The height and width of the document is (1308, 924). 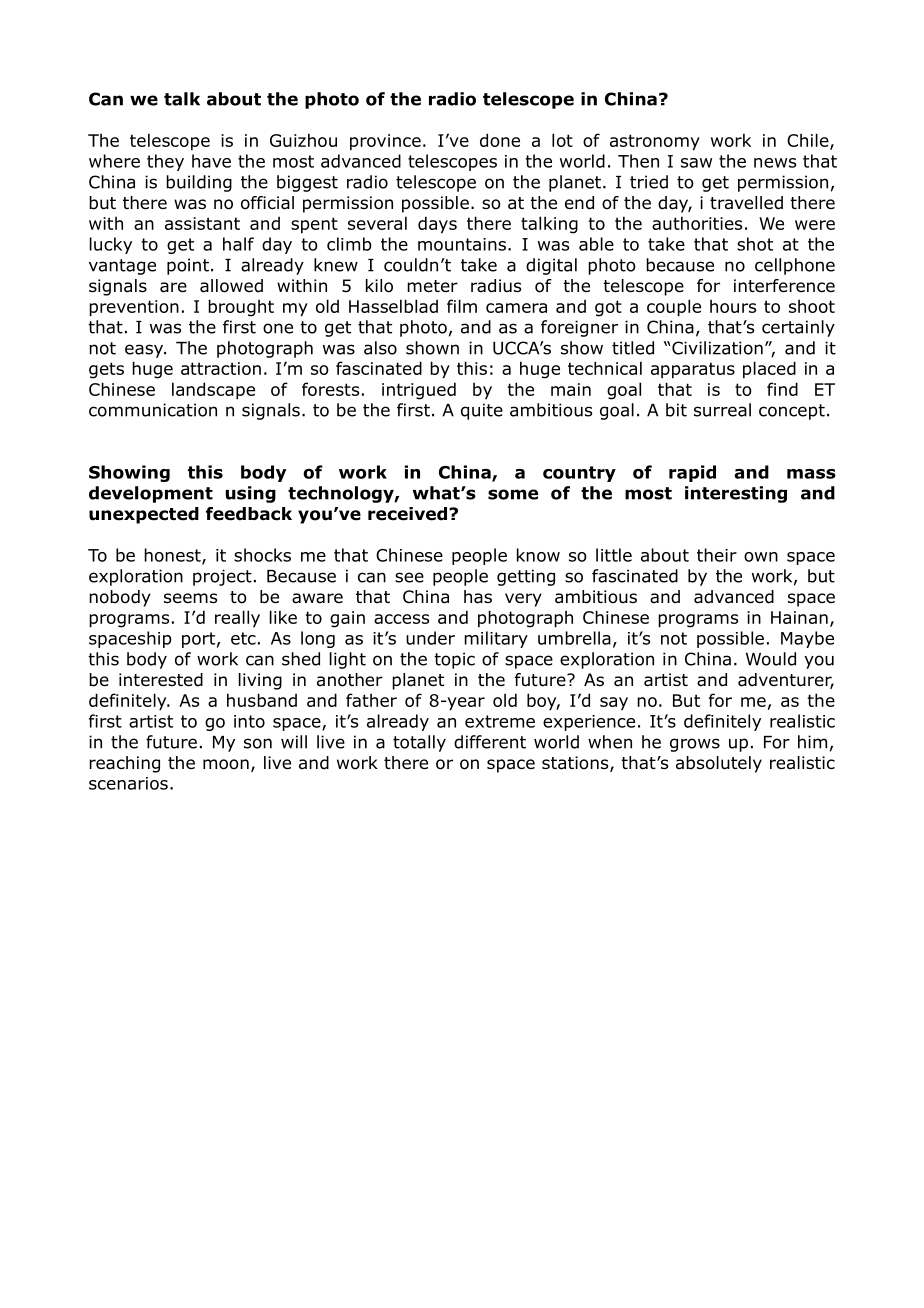 What do you see at coordinates (717, 555) in the document?
I see `their` at bounding box center [717, 555].
